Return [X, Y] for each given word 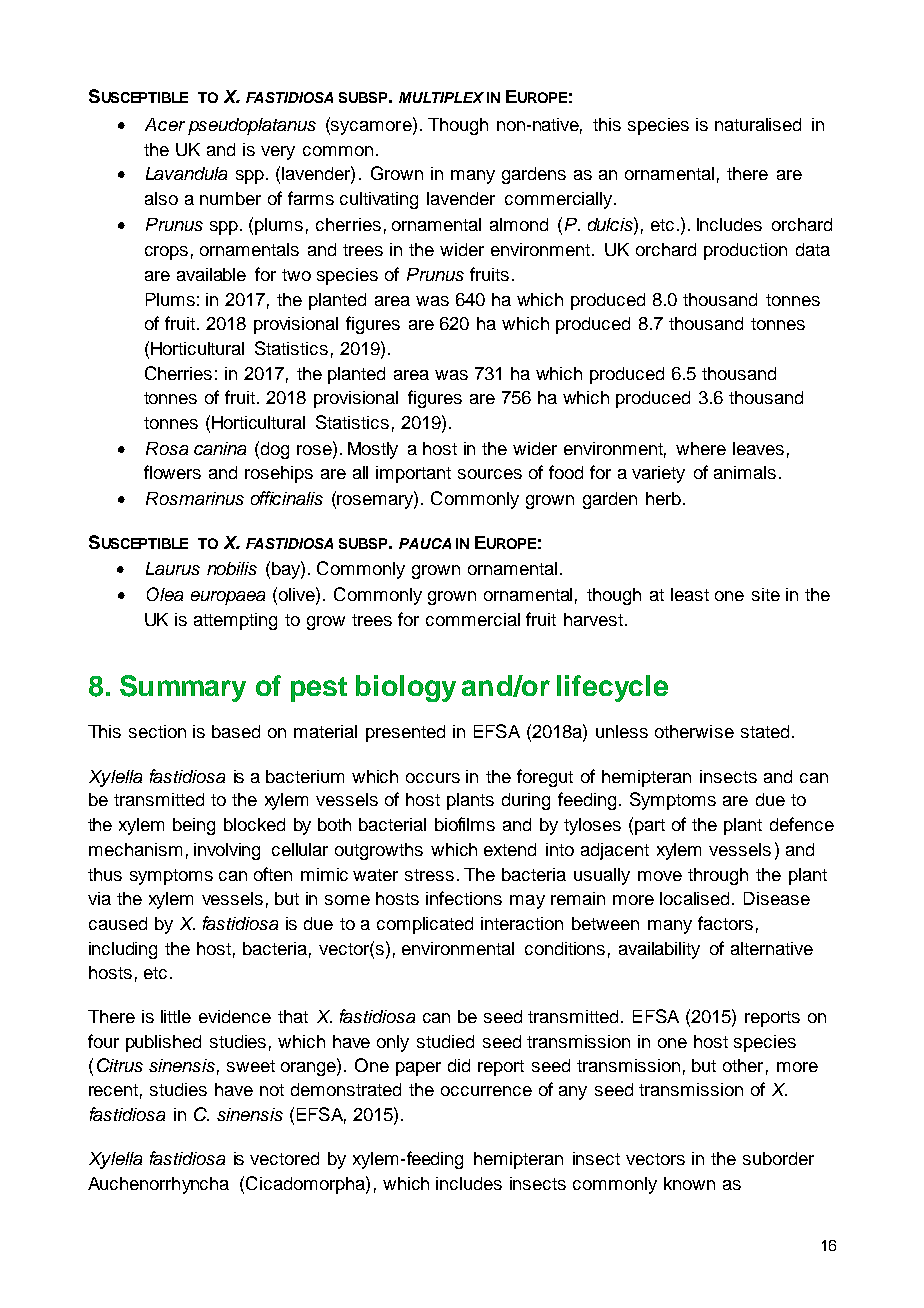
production [745, 251]
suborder [778, 1158]
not [272, 1090]
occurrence [486, 1091]
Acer [165, 124]
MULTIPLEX [441, 97]
